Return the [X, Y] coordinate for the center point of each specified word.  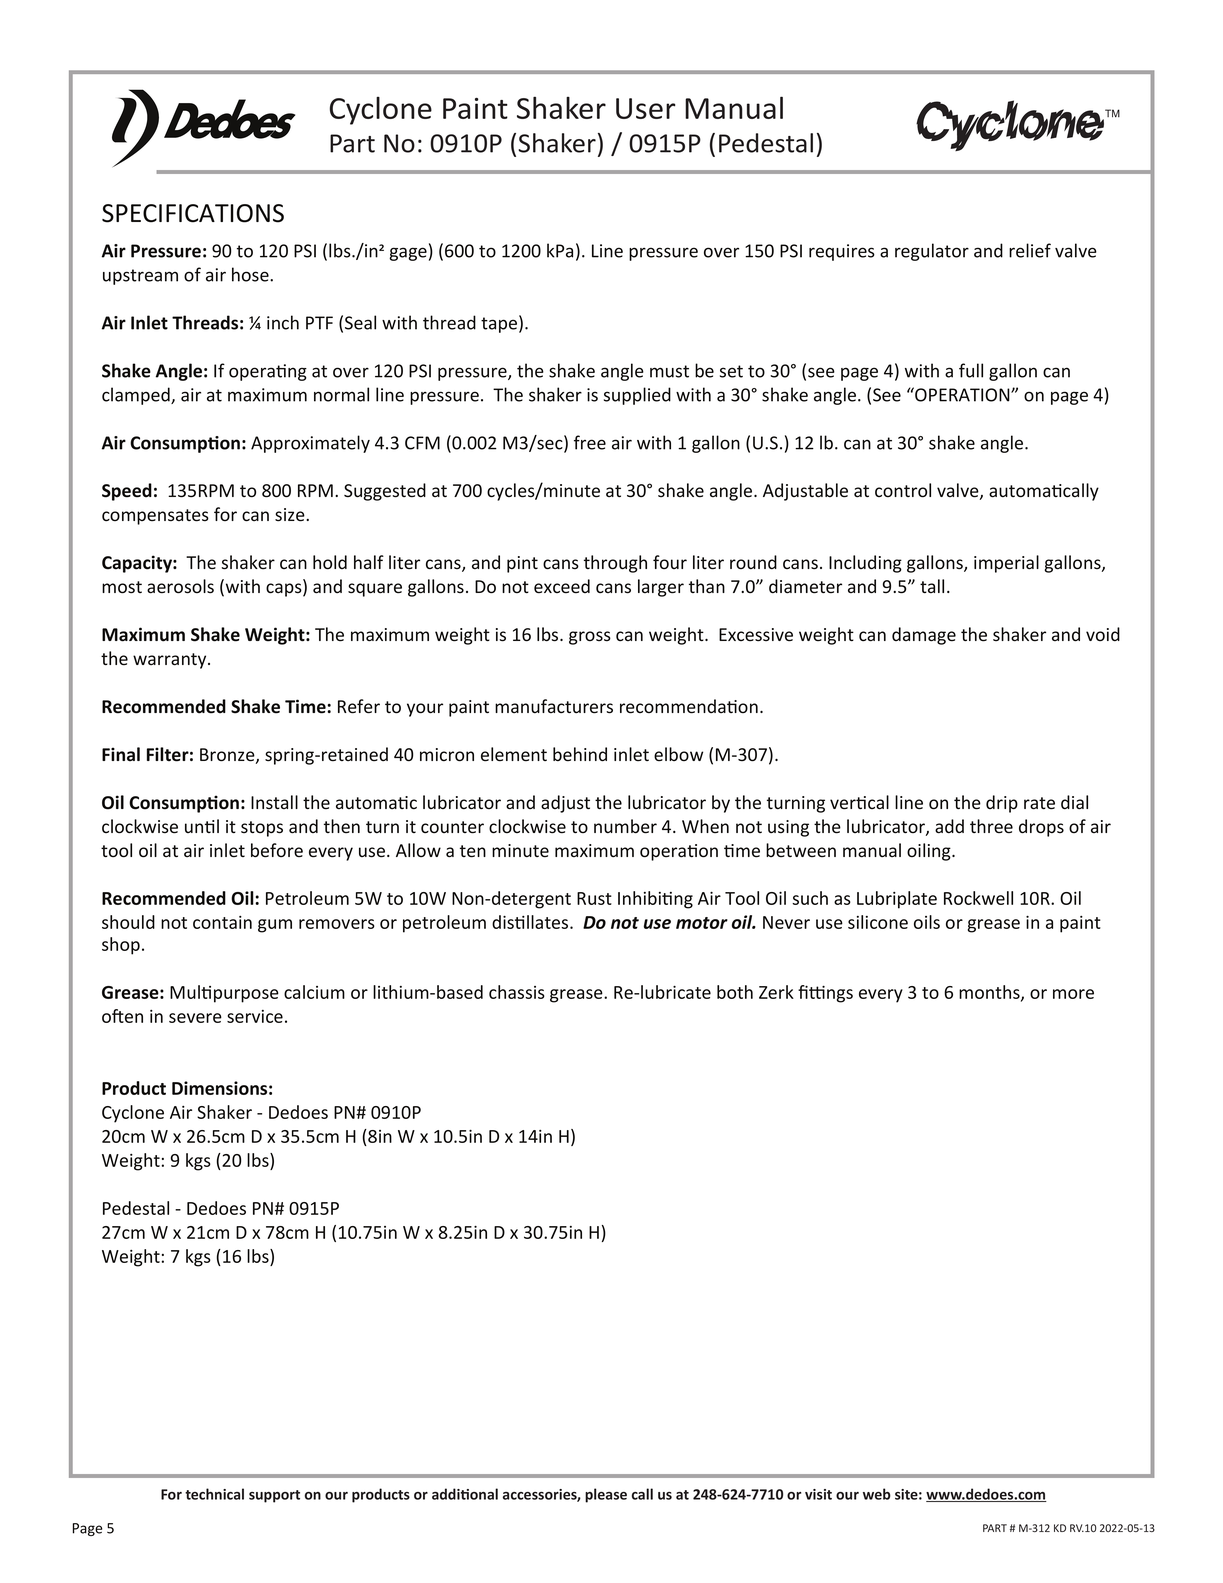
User [646, 108]
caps [285, 590]
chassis [517, 992]
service [255, 1016]
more [1073, 994]
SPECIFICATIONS [193, 213]
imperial [1006, 564]
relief [1030, 250]
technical [214, 1494]
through [615, 564]
